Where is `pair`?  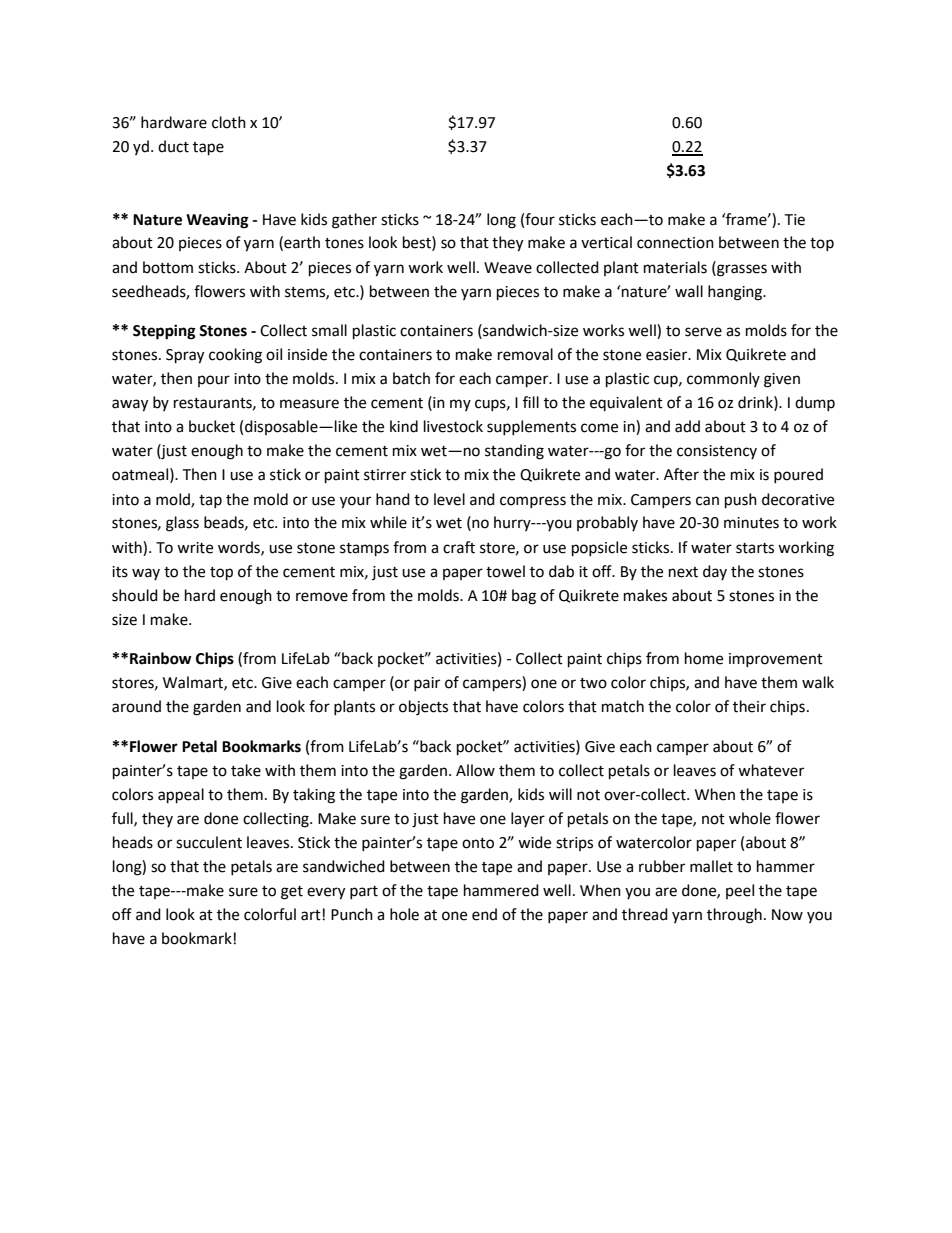 pair is located at coordinates (427, 684).
